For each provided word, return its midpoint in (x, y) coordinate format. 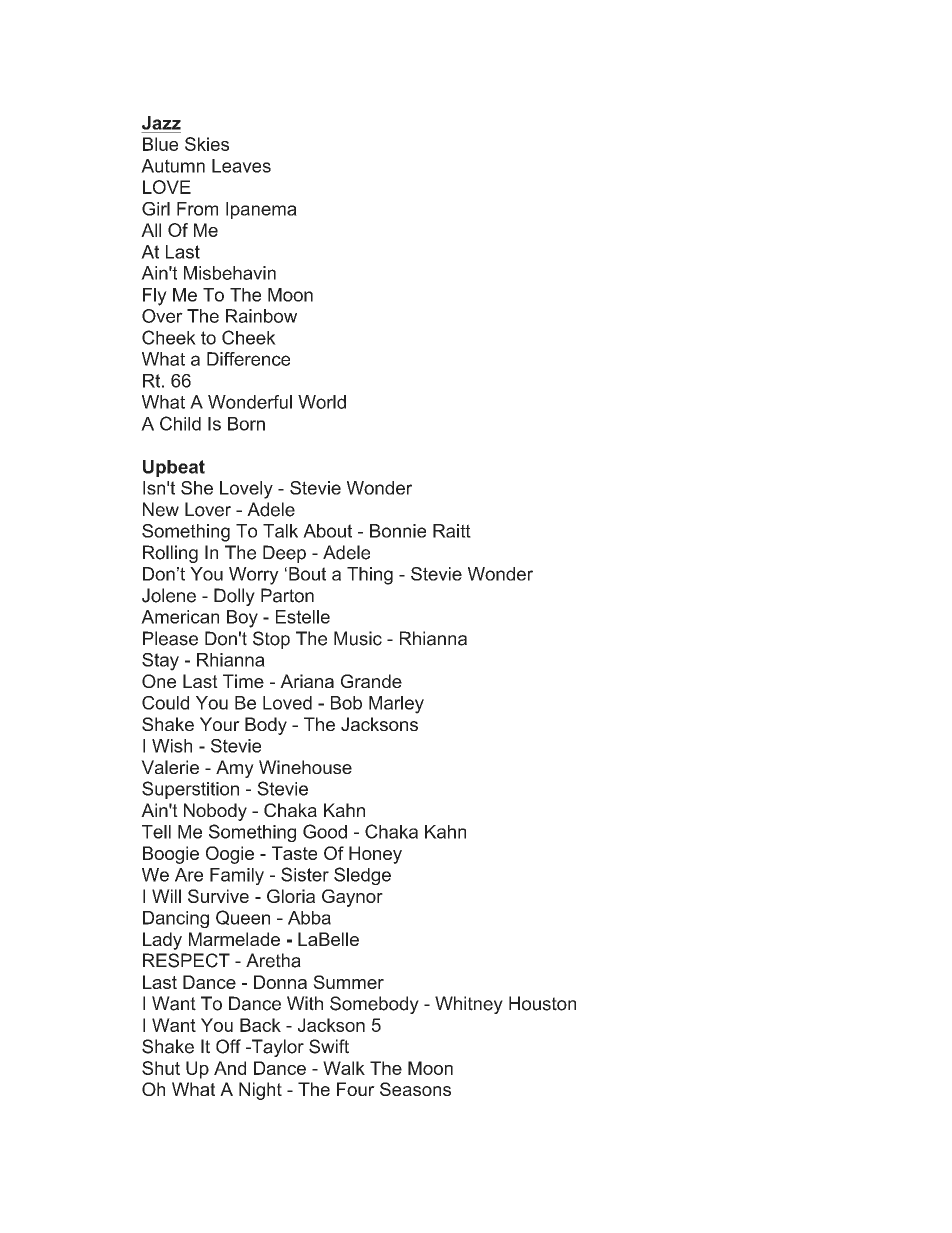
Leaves (241, 166)
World (322, 402)
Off (228, 1046)
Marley (396, 705)
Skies (207, 144)
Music (358, 638)
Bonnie (398, 531)
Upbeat (174, 468)
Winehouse (305, 767)
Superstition (190, 790)
